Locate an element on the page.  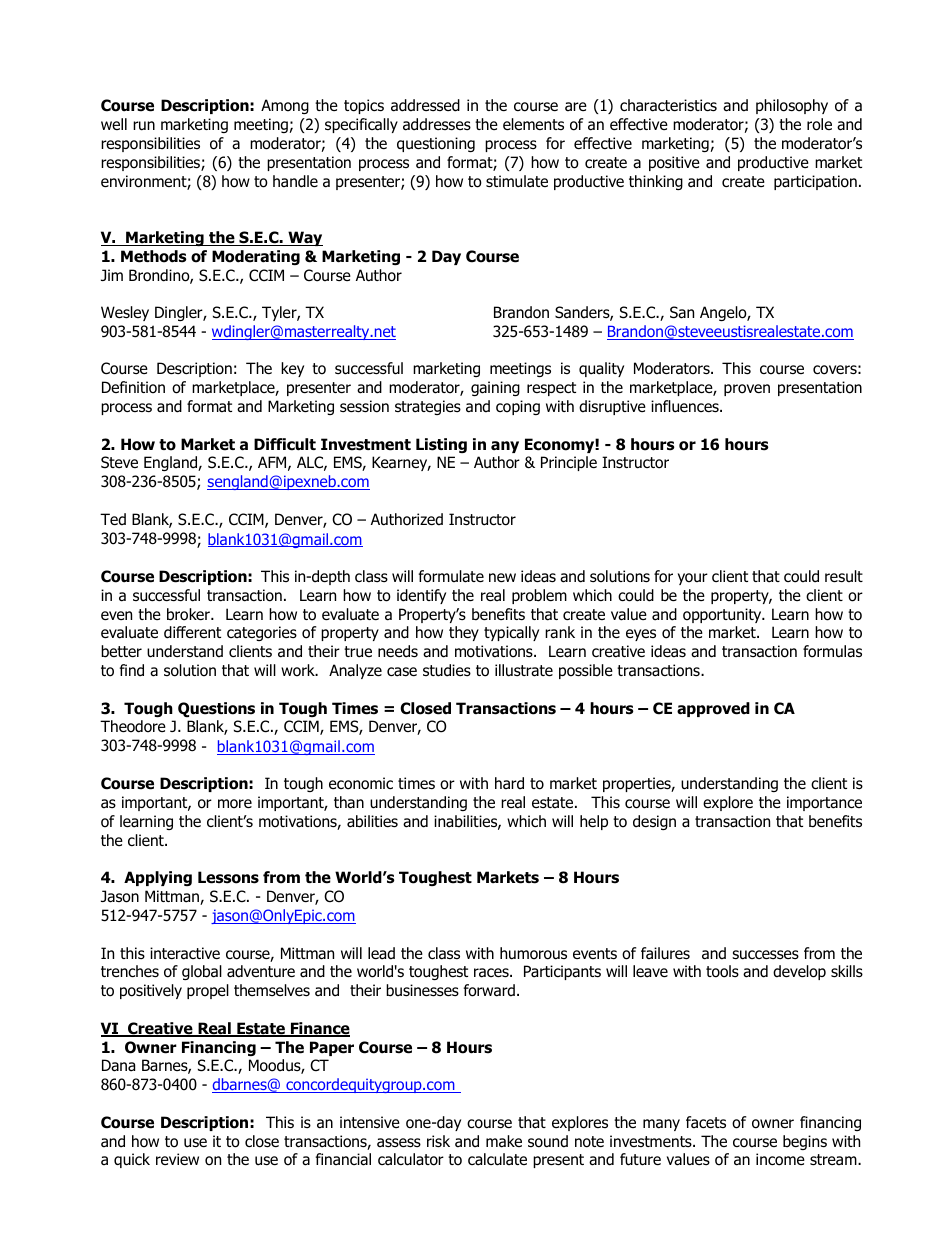
hard is located at coordinates (509, 783).
